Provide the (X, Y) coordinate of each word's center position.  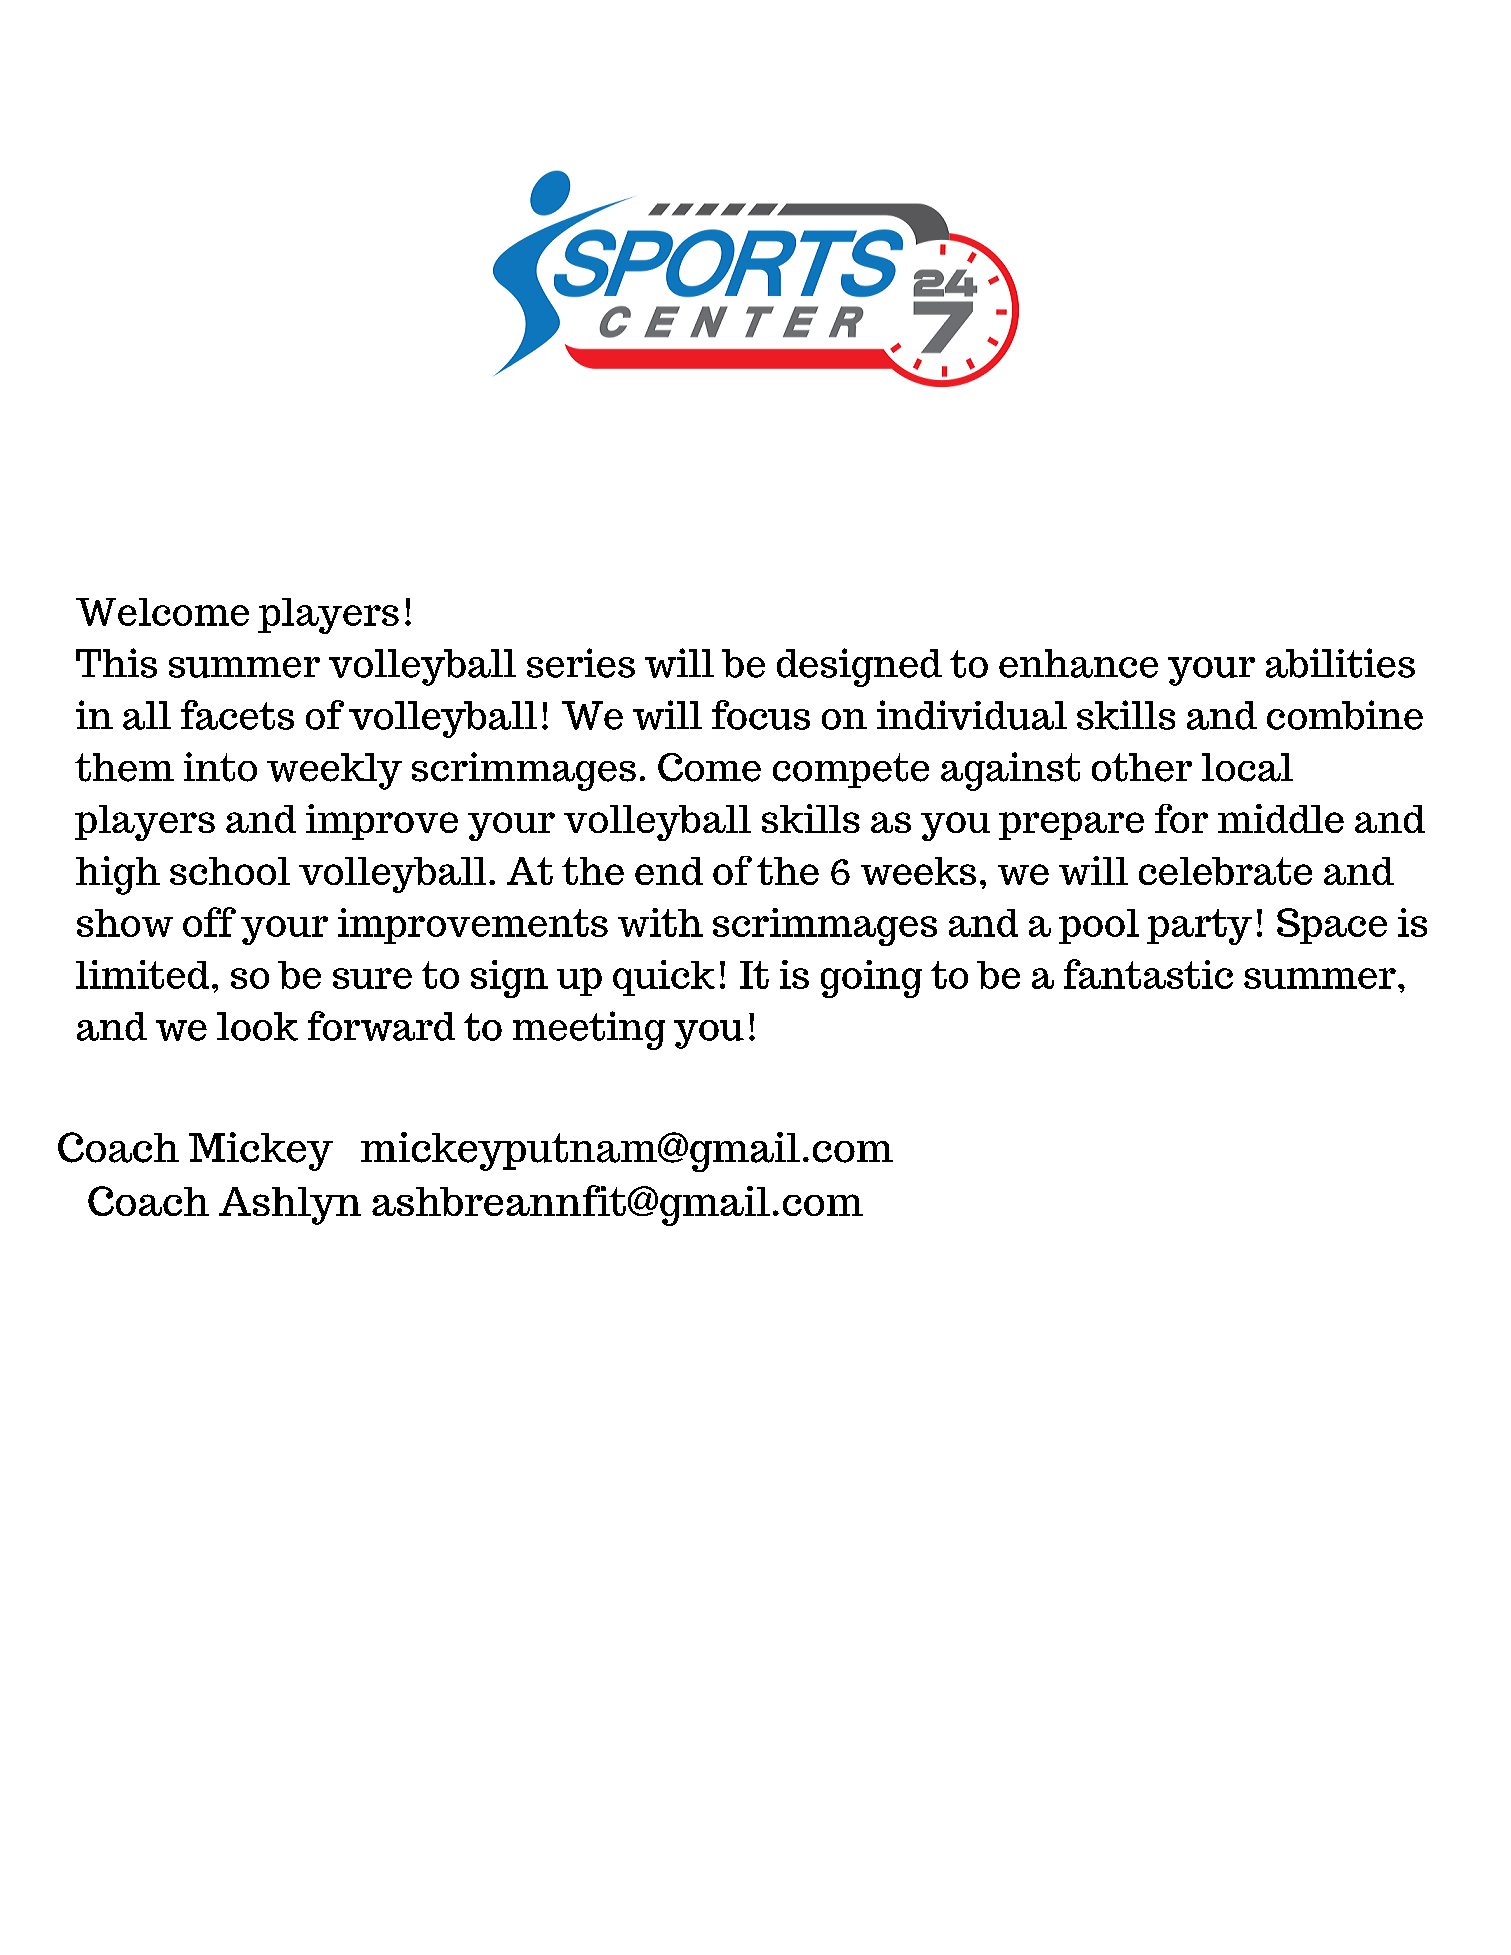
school (230, 871)
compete (851, 770)
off (209, 922)
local (1247, 767)
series (581, 663)
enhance (1078, 663)
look (257, 1026)
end (669, 871)
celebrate (1225, 871)
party (1199, 927)
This (116, 663)
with (660, 922)
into (220, 767)
